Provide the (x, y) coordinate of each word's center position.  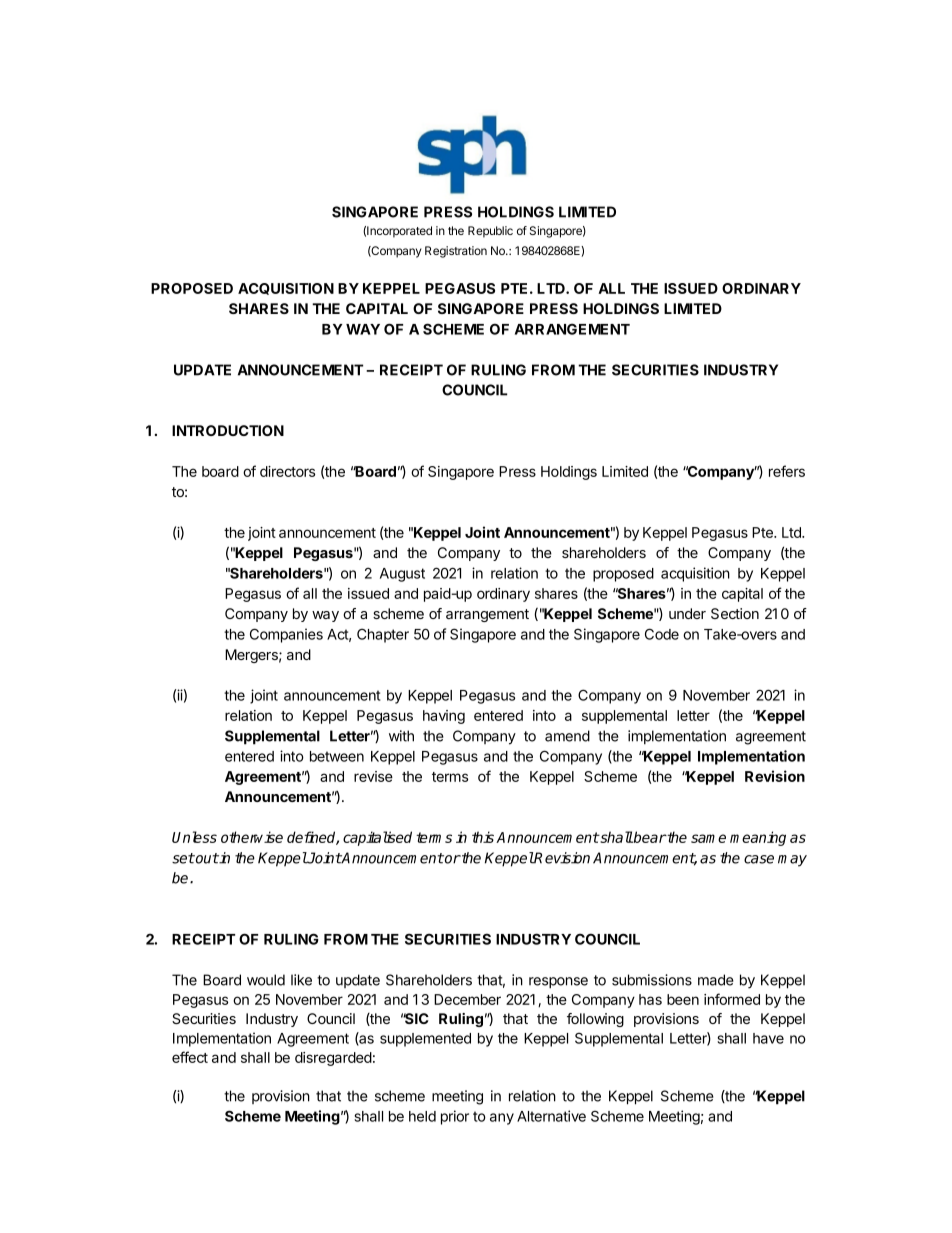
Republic (490, 232)
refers (787, 471)
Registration (456, 252)
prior (455, 1117)
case (759, 859)
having (444, 717)
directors (287, 471)
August (402, 575)
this (483, 837)
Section (735, 613)
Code (662, 634)
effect (190, 1057)
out (206, 858)
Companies (286, 635)
